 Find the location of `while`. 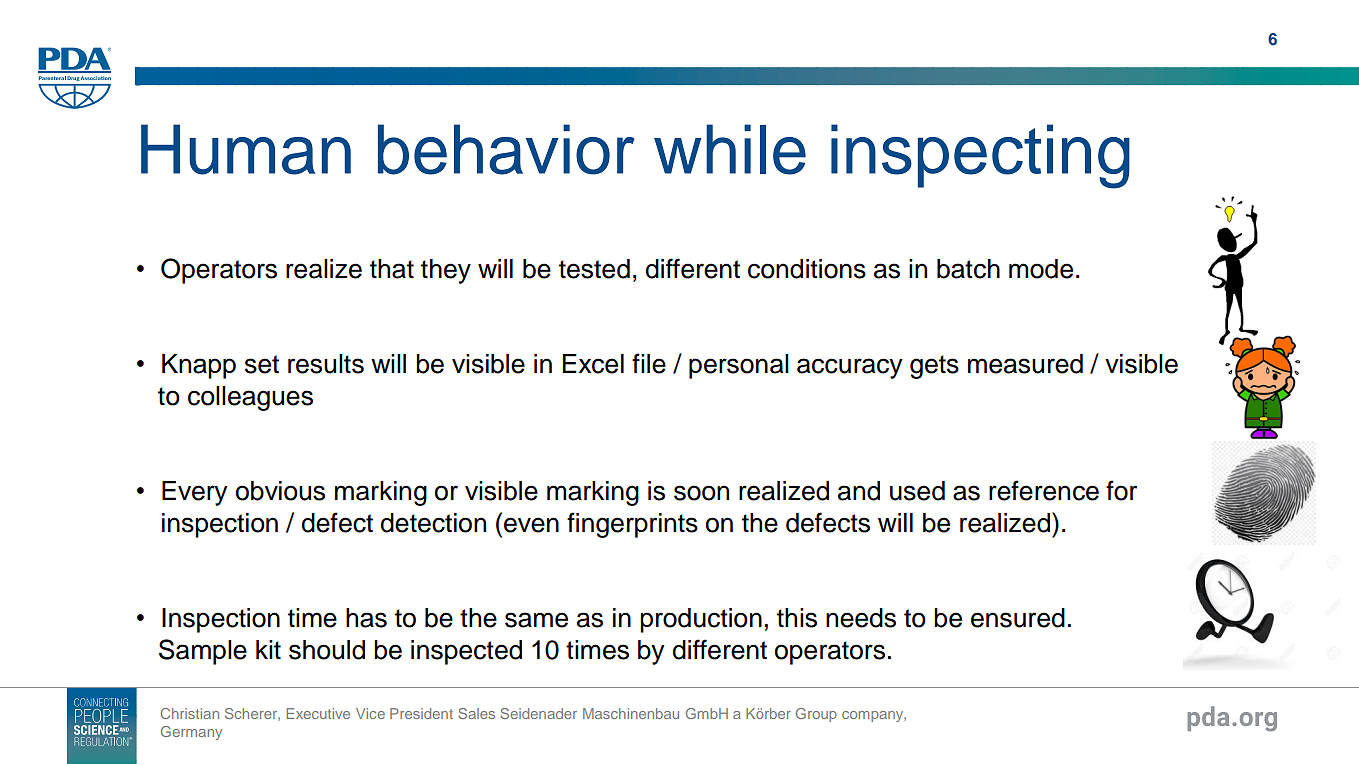

while is located at coordinates (730, 149).
